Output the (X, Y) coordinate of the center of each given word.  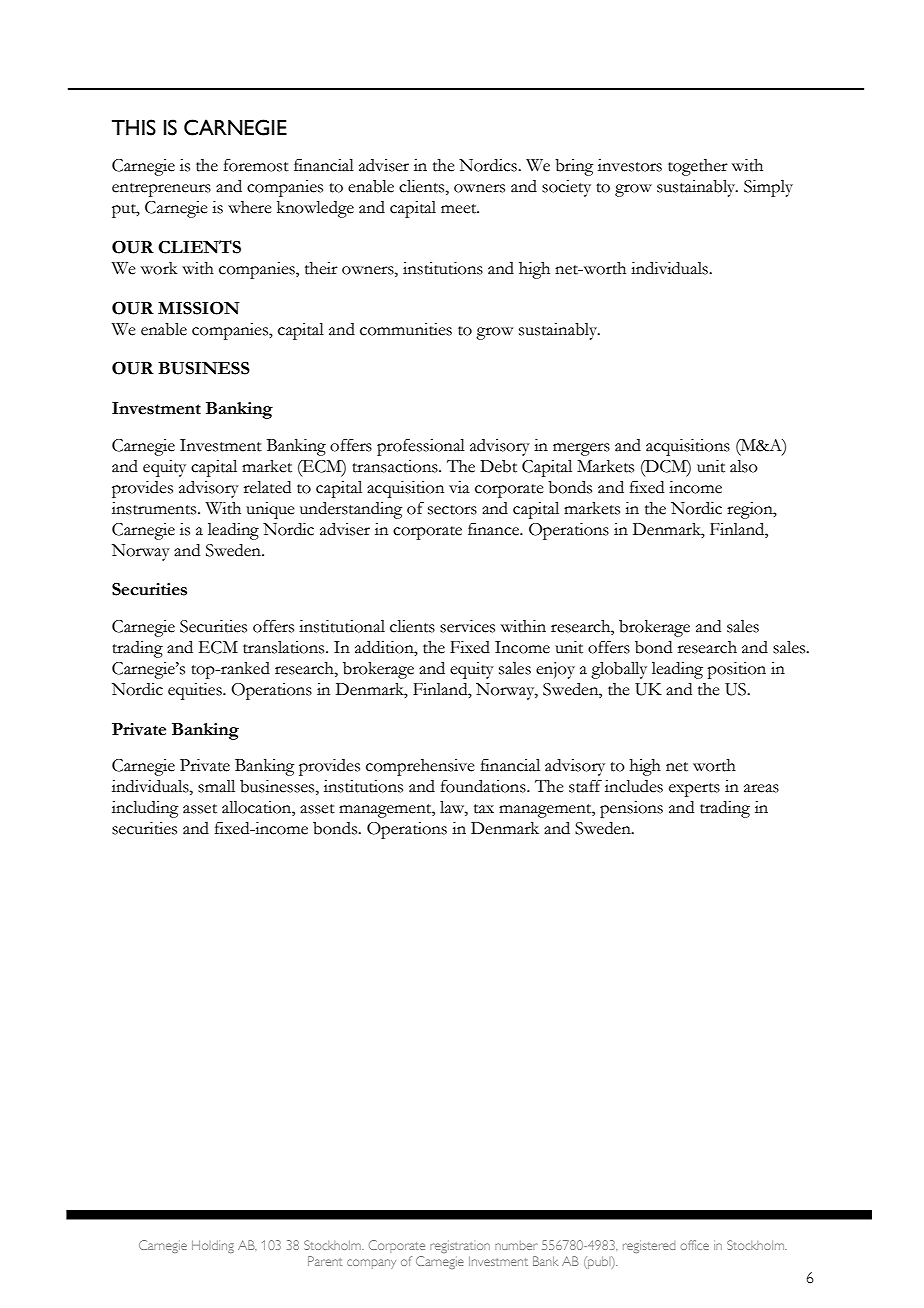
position (736, 670)
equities (196, 691)
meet (460, 209)
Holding (213, 1246)
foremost (256, 165)
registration (460, 1247)
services (467, 626)
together (698, 167)
